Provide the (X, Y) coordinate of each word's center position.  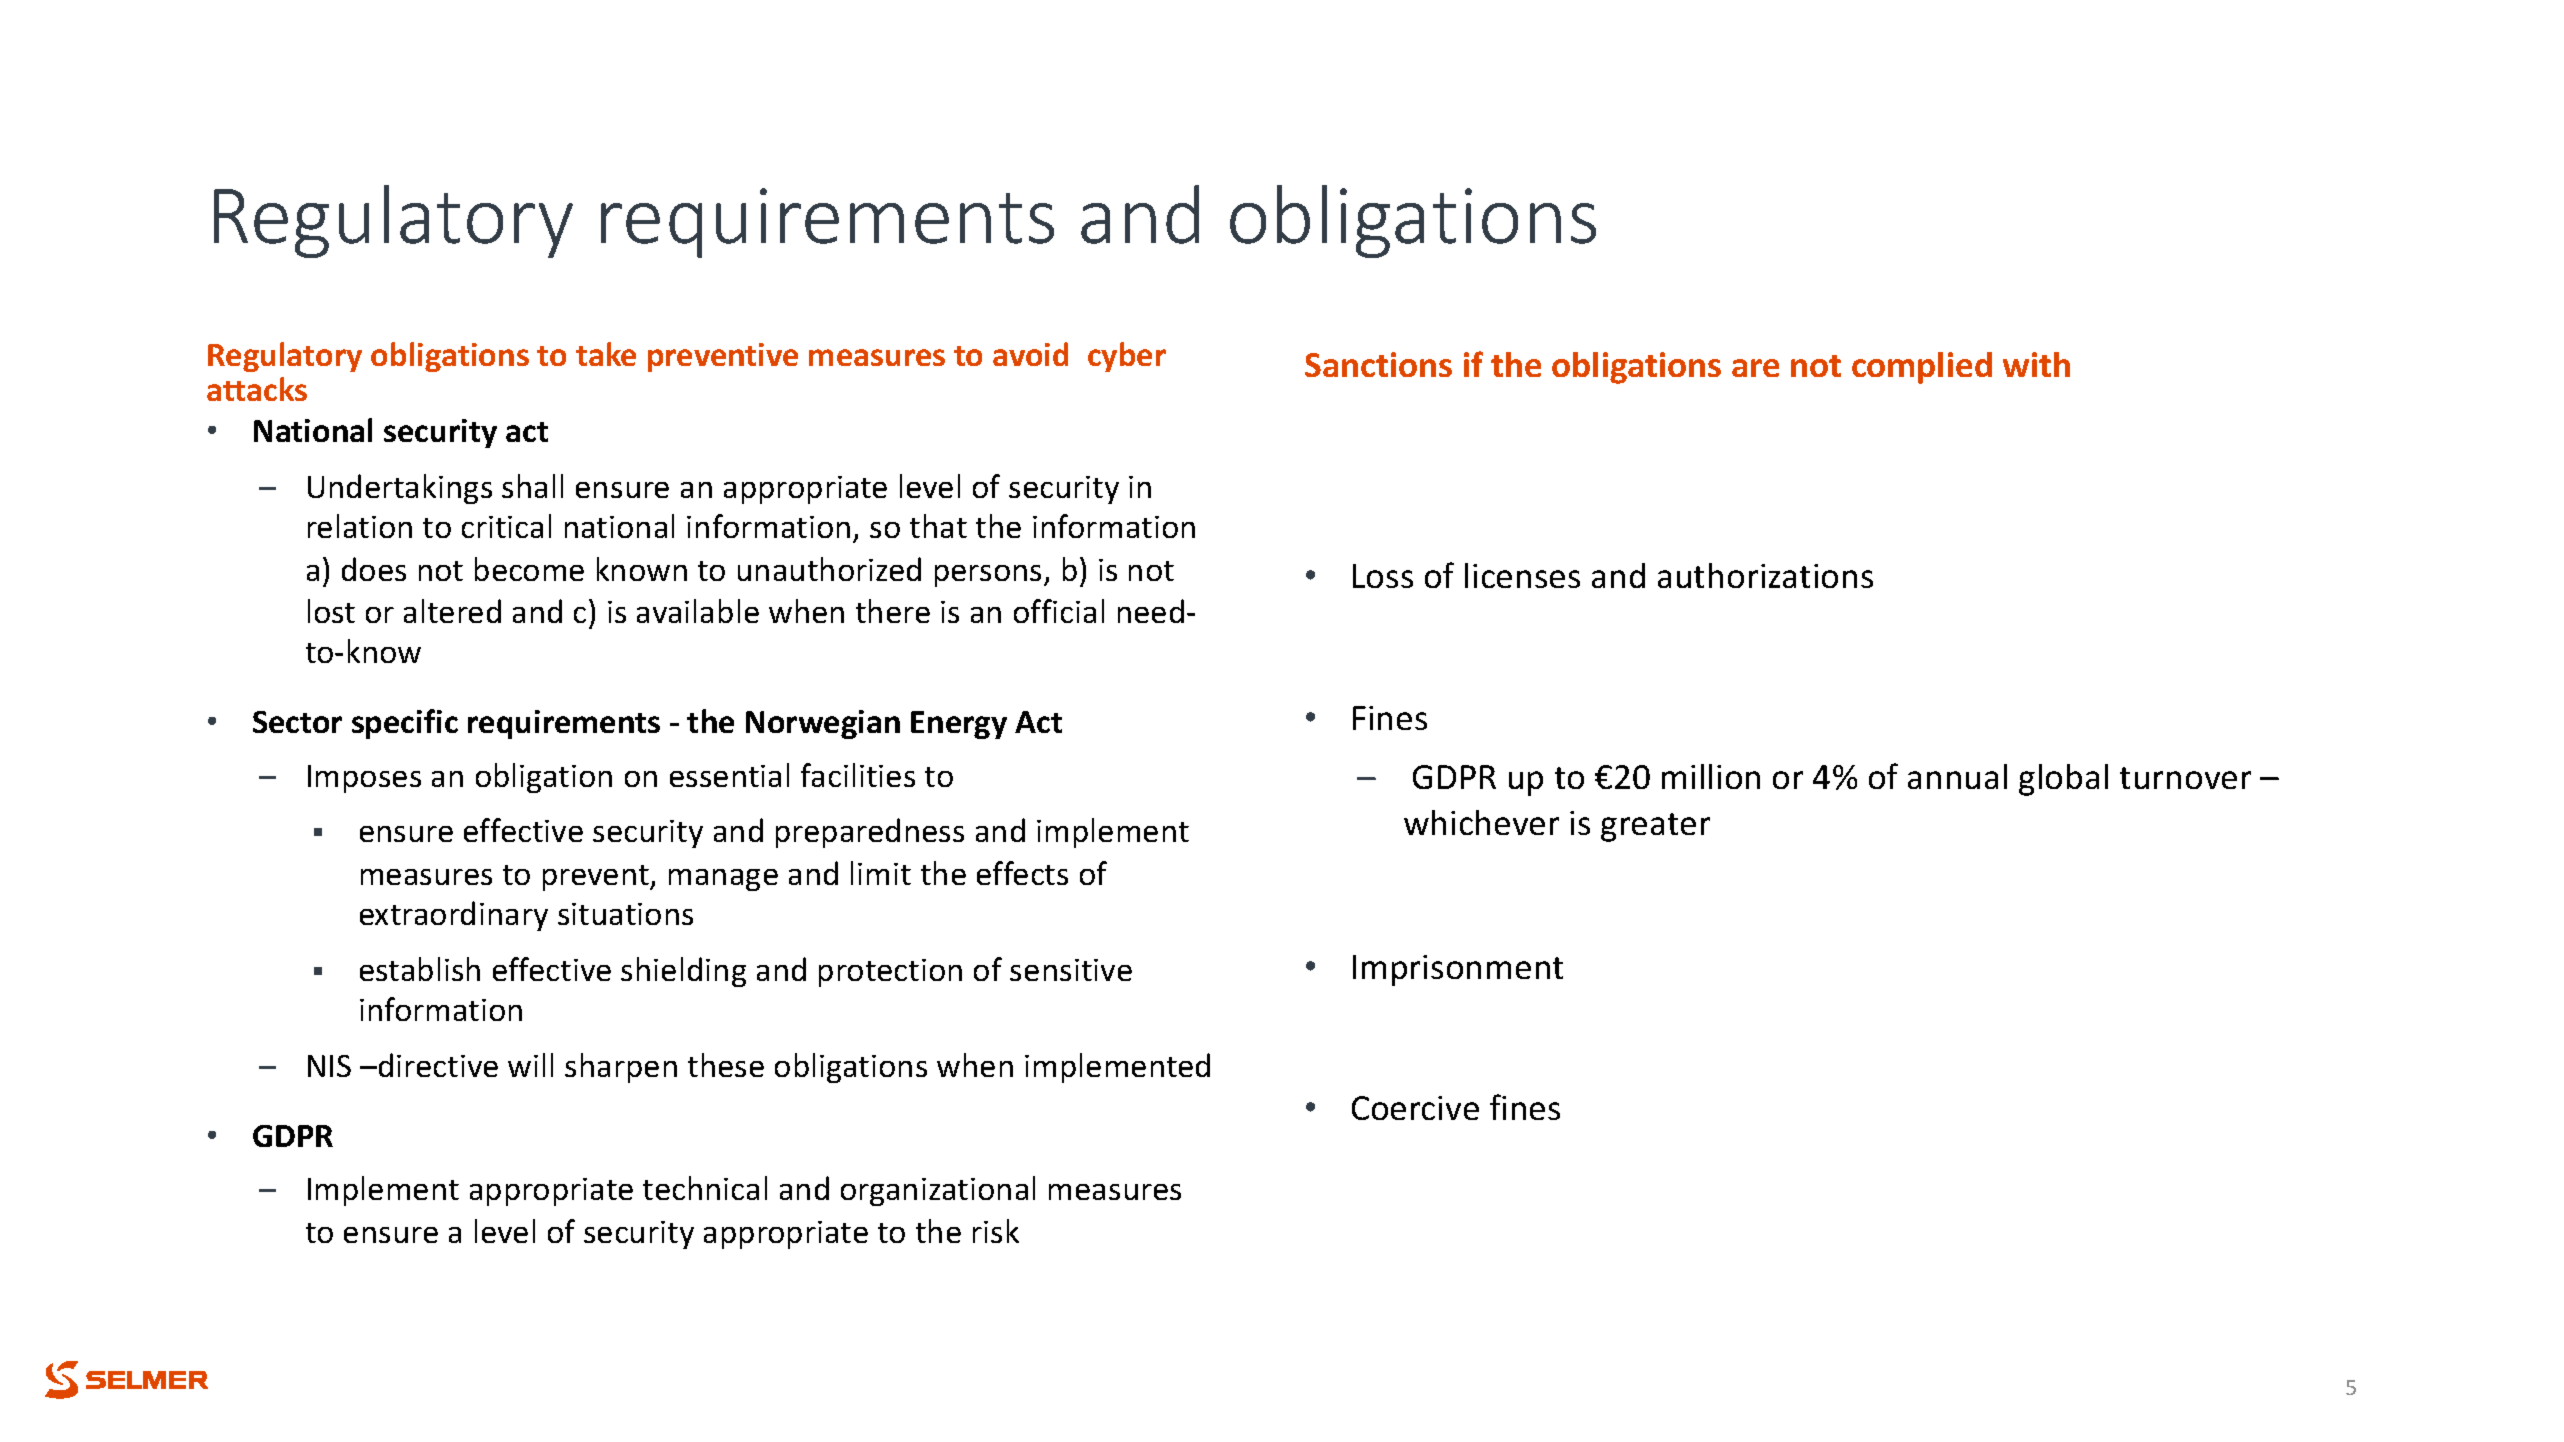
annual (1957, 776)
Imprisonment (1458, 970)
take (606, 354)
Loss (1383, 576)
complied (1922, 368)
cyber (1127, 357)
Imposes (364, 779)
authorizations (1765, 575)
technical (705, 1188)
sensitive (1071, 970)
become (529, 569)
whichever (1481, 822)
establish (420, 969)
